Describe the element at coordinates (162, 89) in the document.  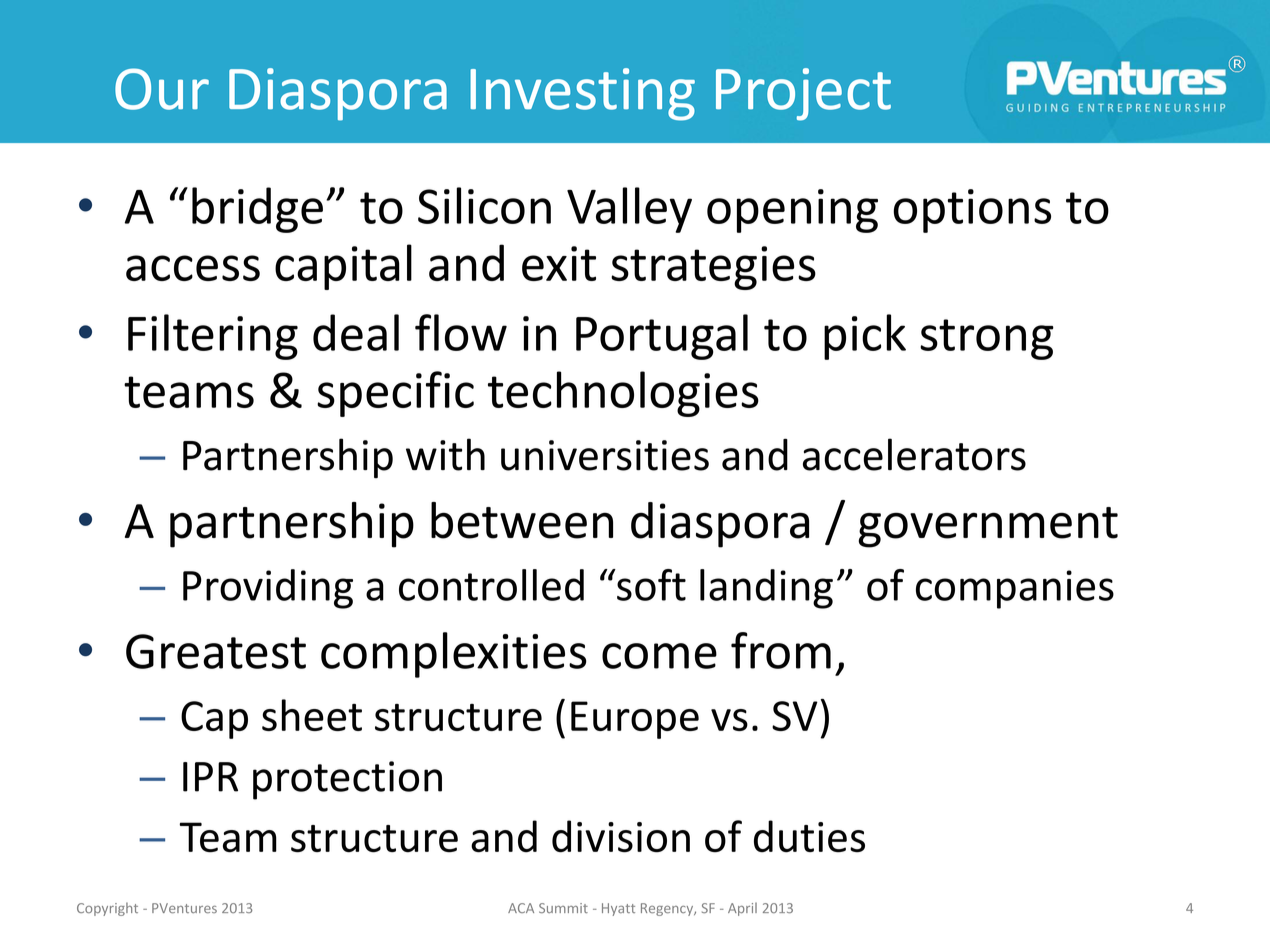
I see `Our` at that location.
